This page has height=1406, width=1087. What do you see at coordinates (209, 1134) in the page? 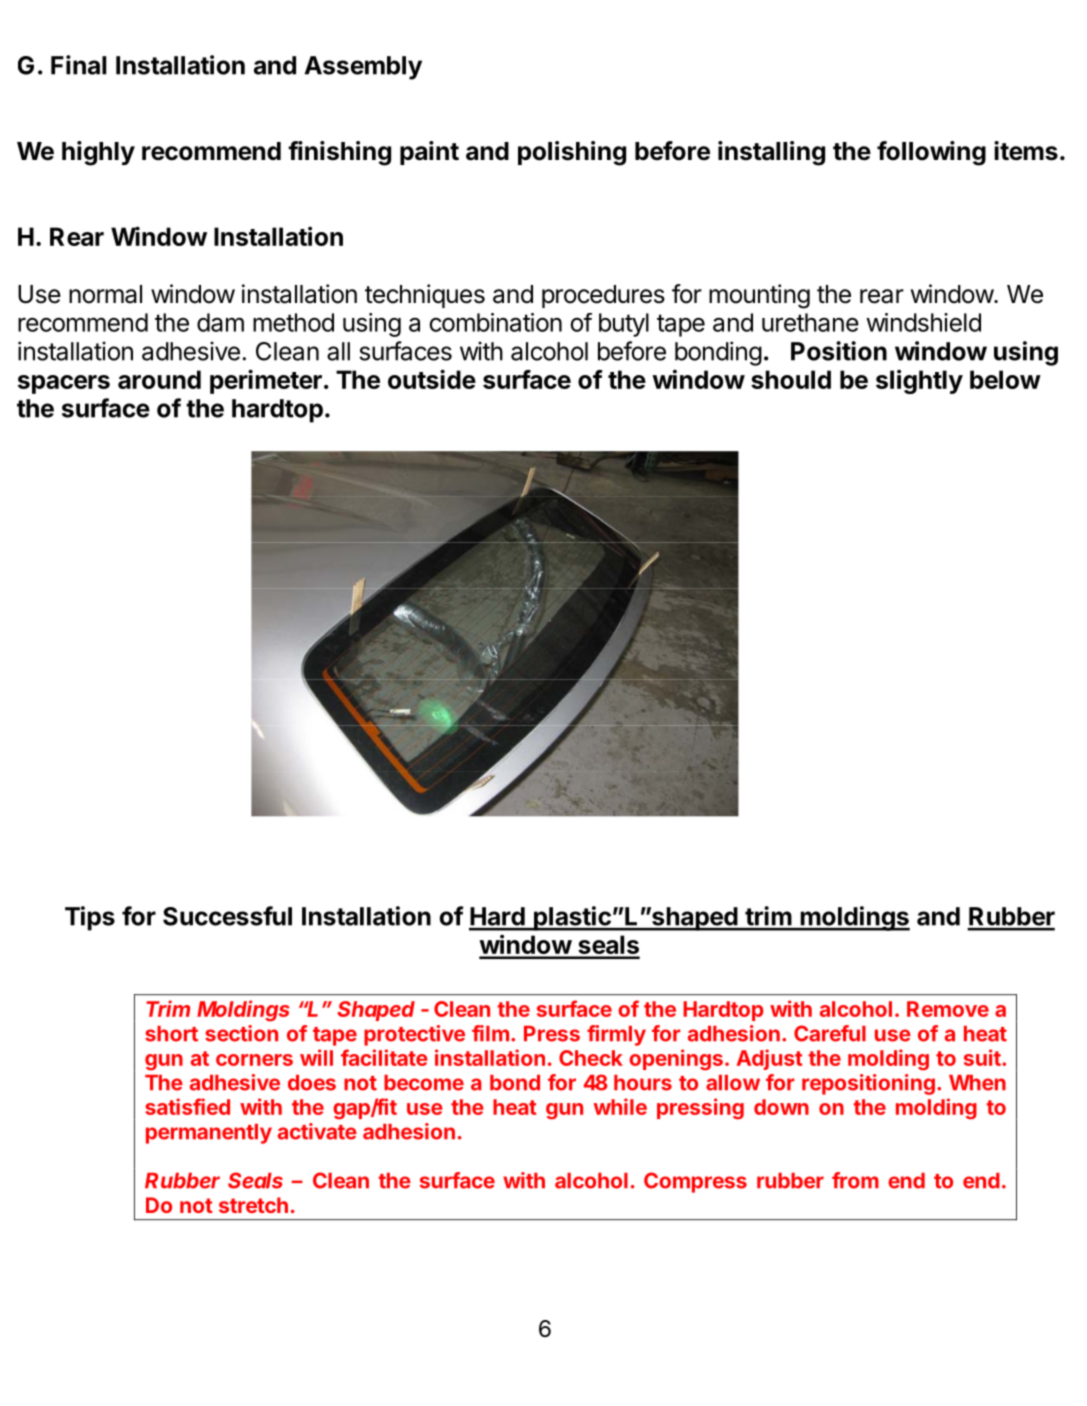
I see `permanently` at bounding box center [209, 1134].
